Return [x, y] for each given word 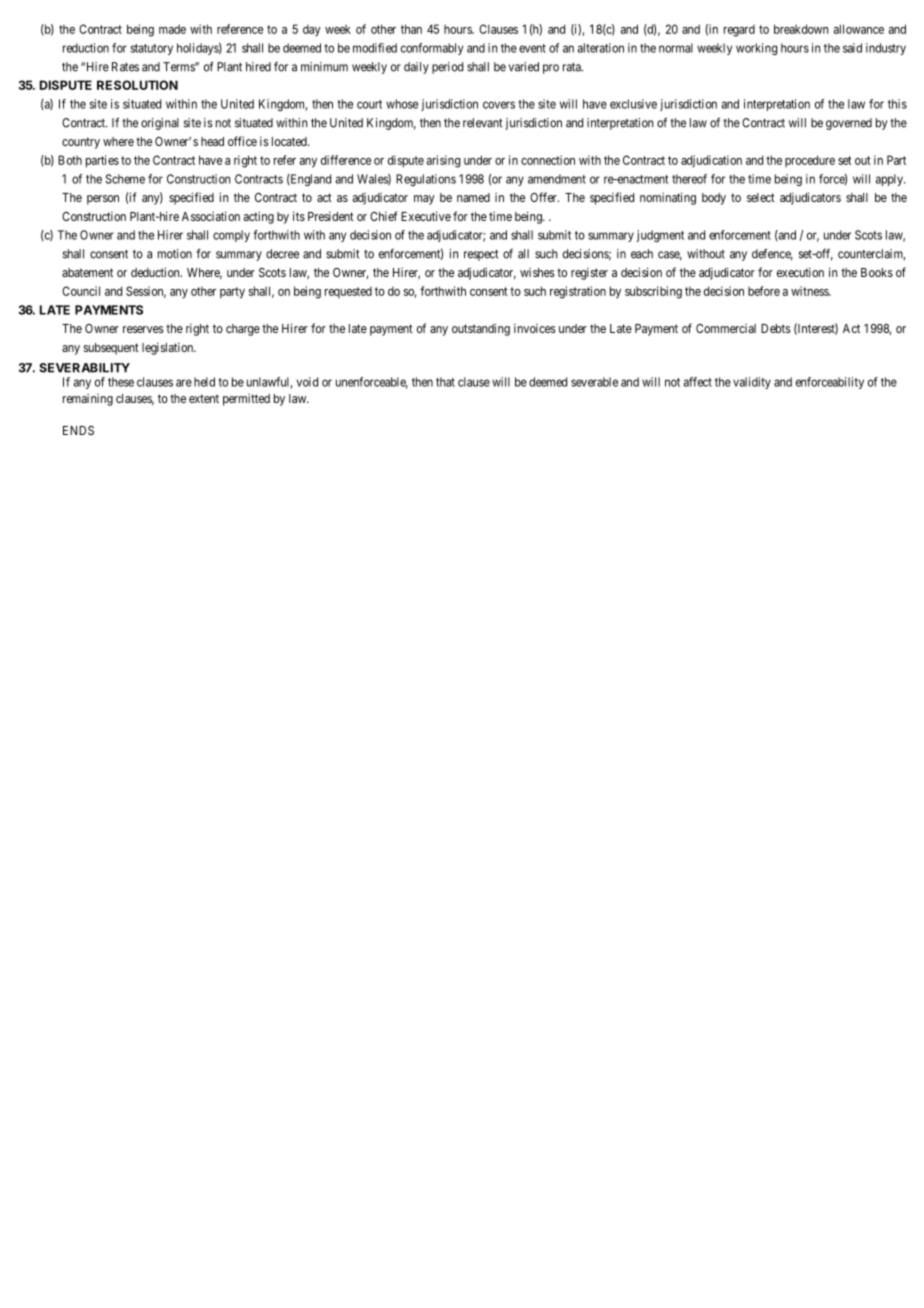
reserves [143, 329]
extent [204, 398]
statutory [152, 49]
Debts [776, 328]
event [532, 48]
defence [772, 254]
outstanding [481, 329]
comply [231, 236]
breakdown [801, 29]
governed [849, 124]
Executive [426, 216]
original [160, 124]
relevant [483, 123]
